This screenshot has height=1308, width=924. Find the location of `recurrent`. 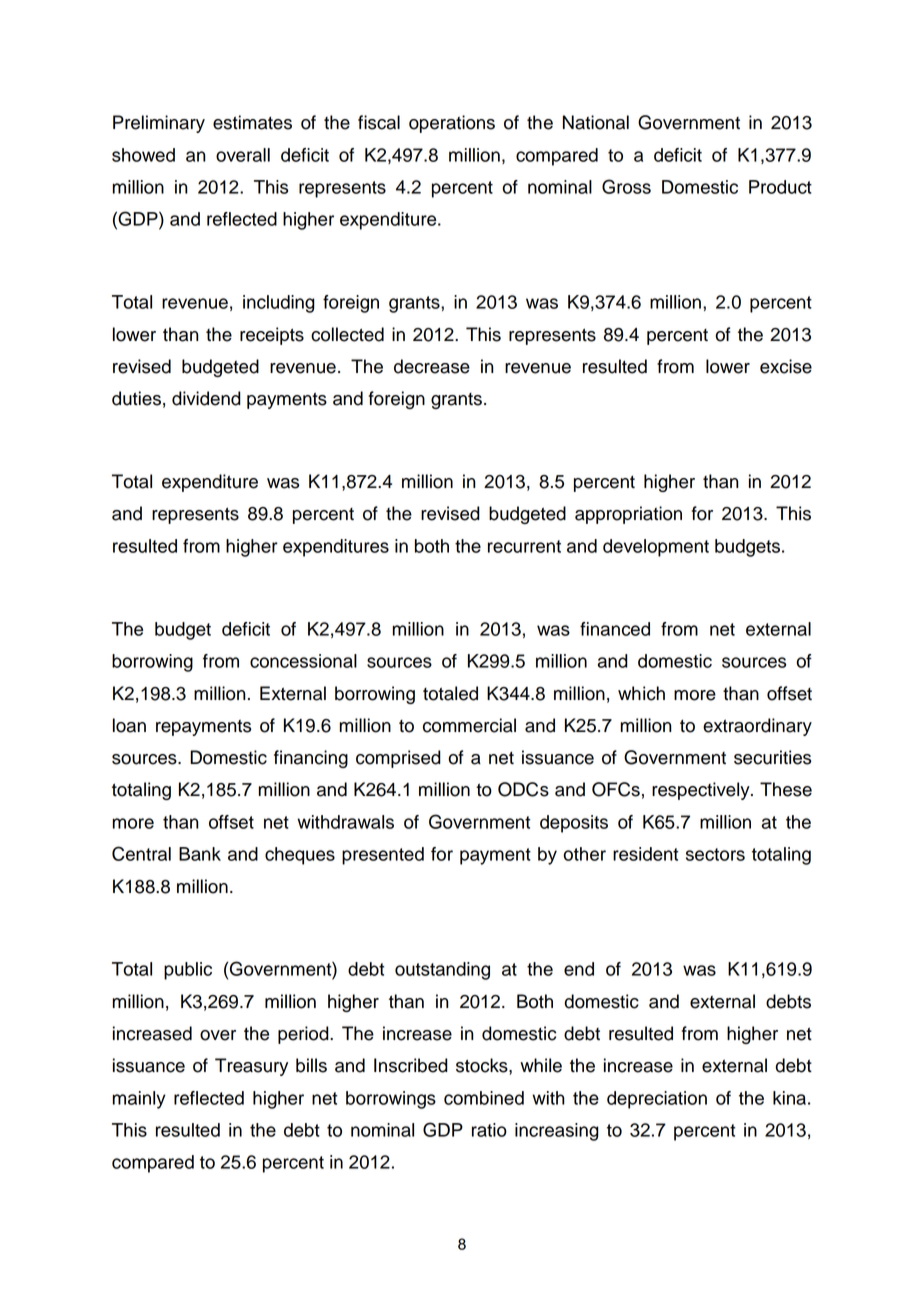

recurrent is located at coordinates (524, 546).
